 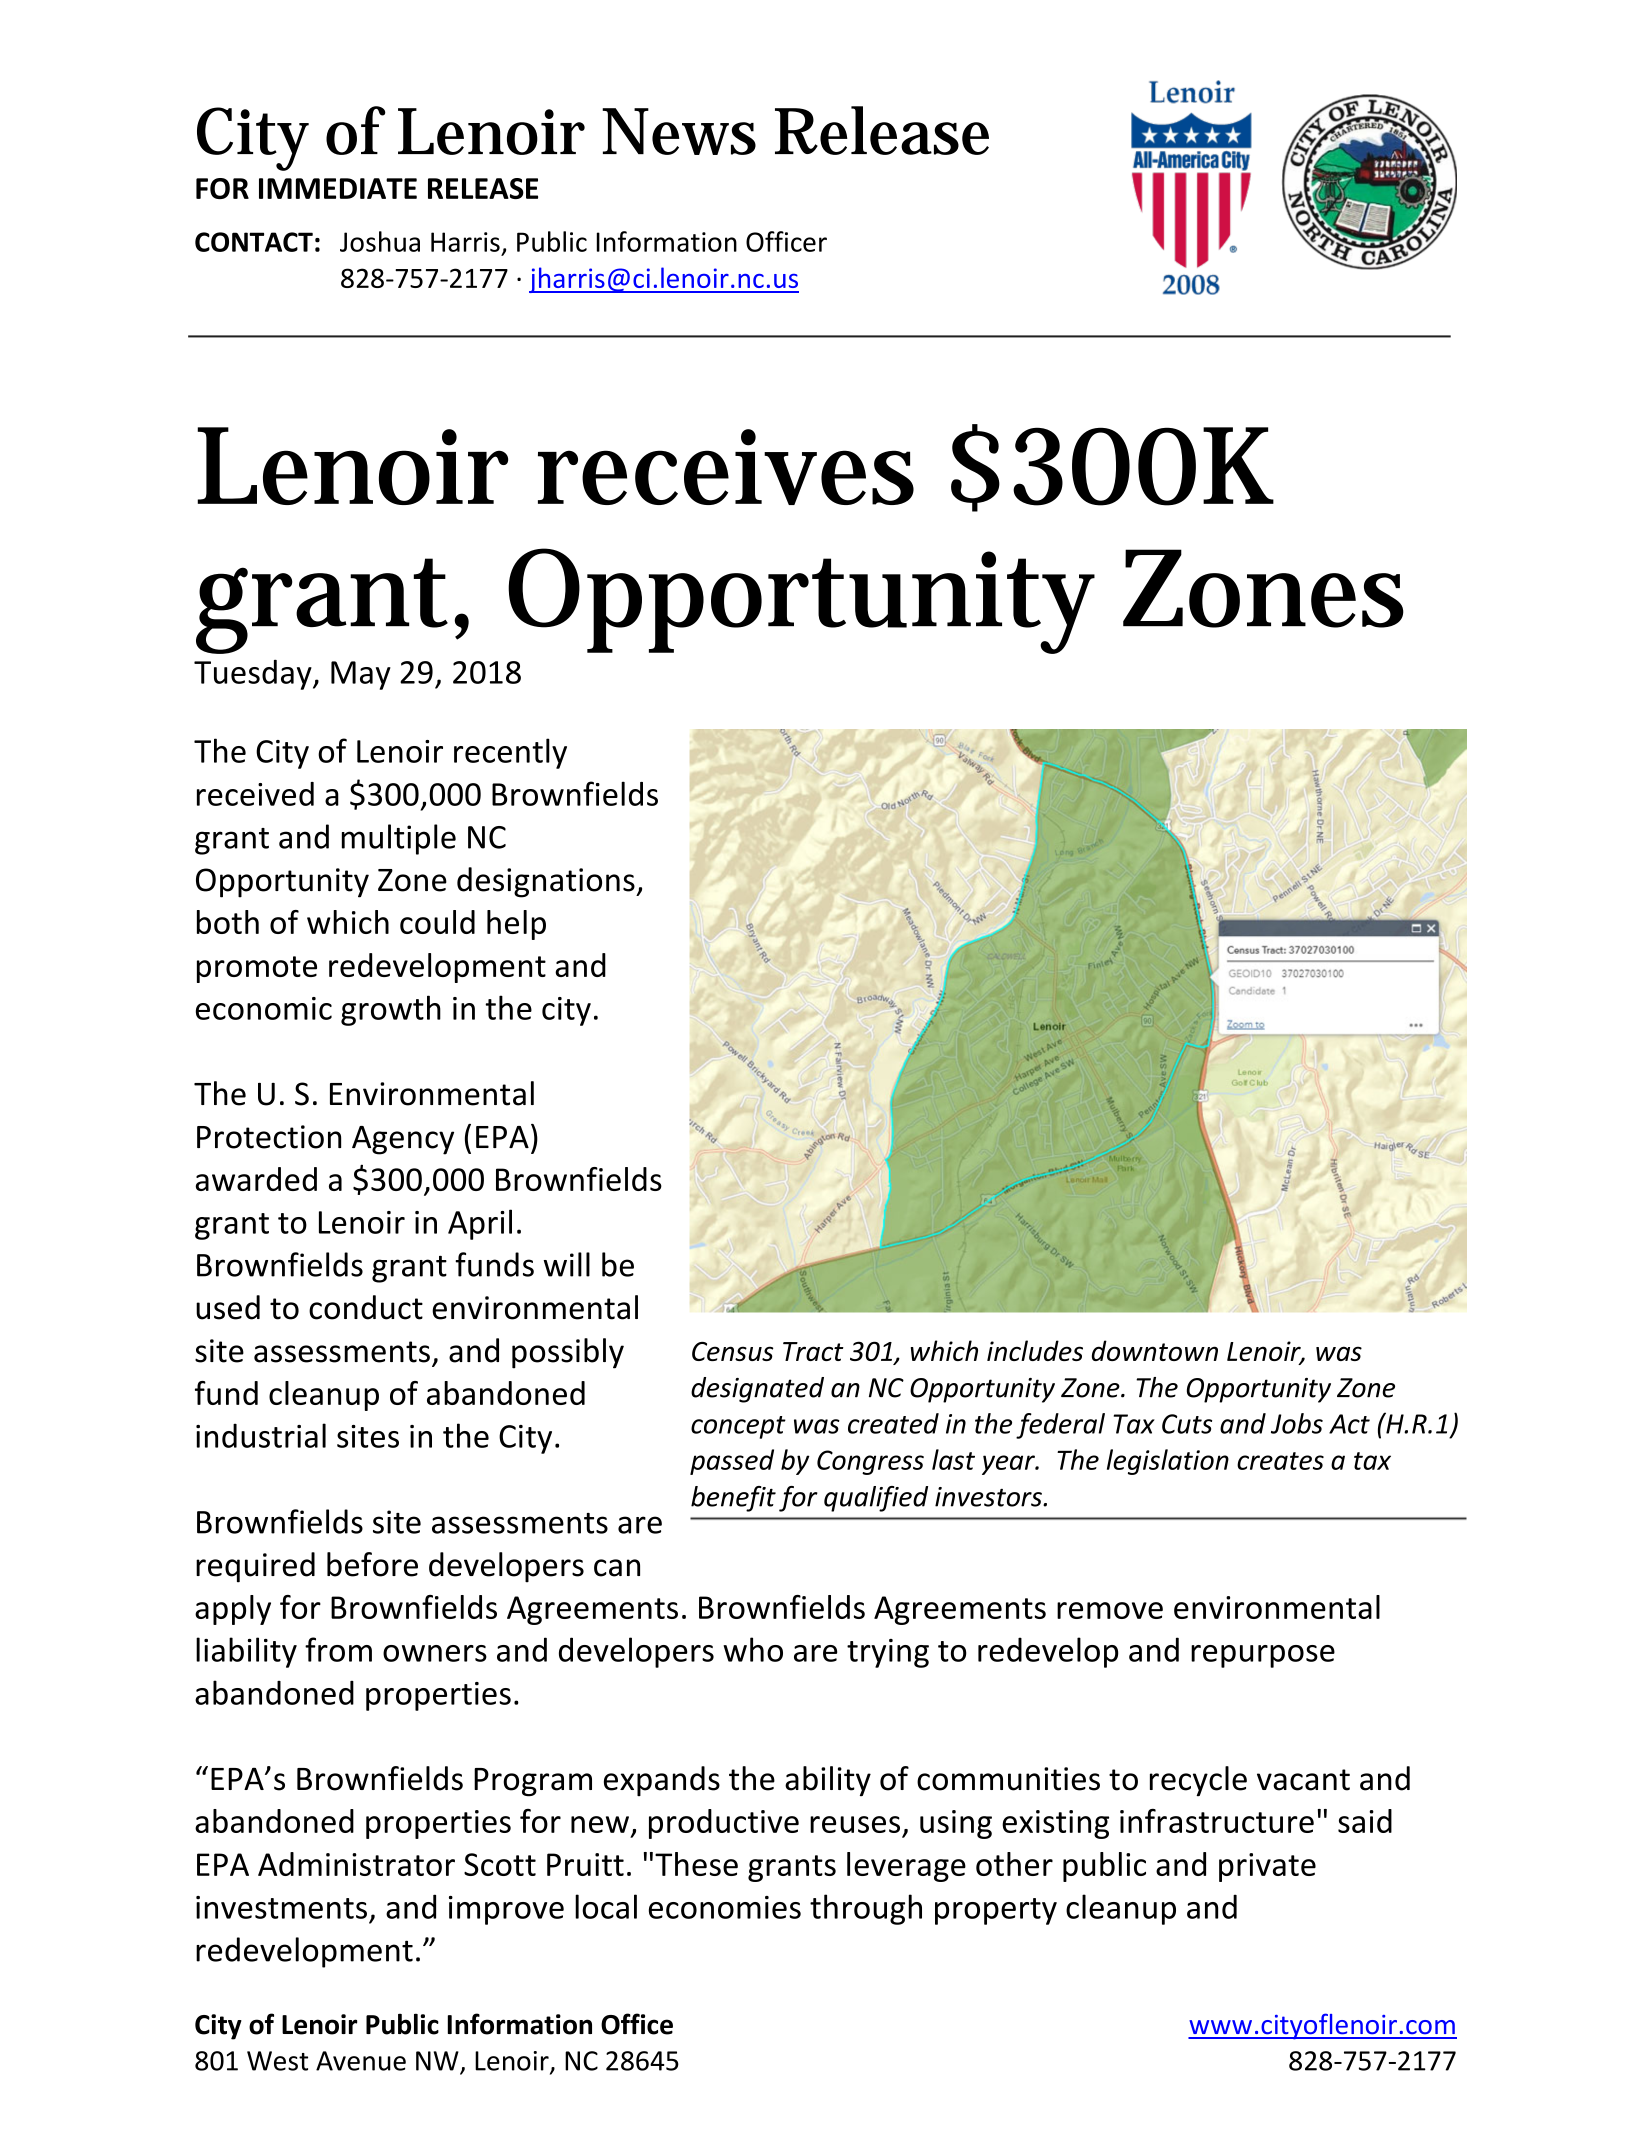 I want to click on News, so click(x=679, y=131).
